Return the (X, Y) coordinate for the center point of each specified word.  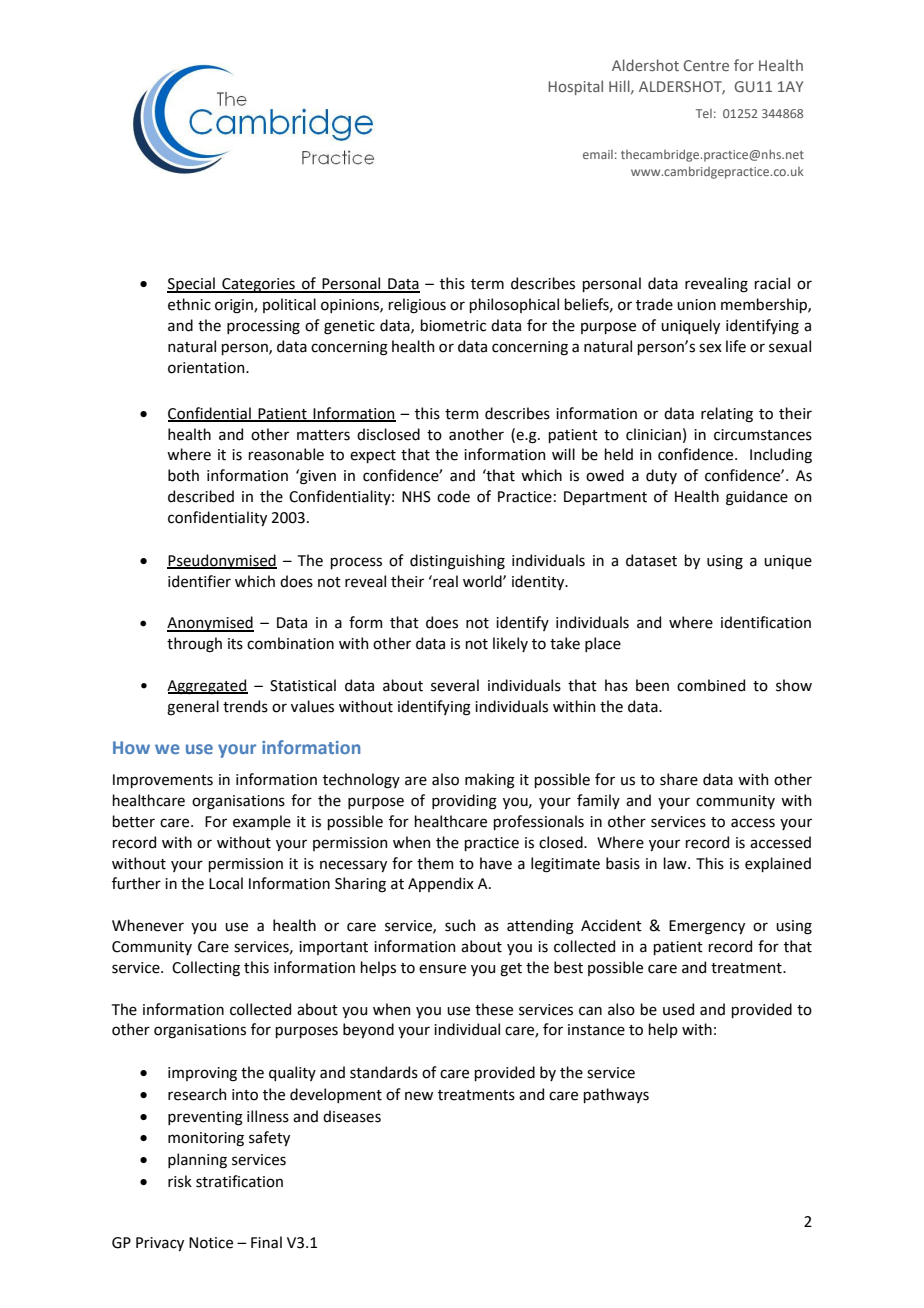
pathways (616, 1095)
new (419, 1096)
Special (192, 285)
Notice (211, 1243)
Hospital (575, 87)
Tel (704, 113)
